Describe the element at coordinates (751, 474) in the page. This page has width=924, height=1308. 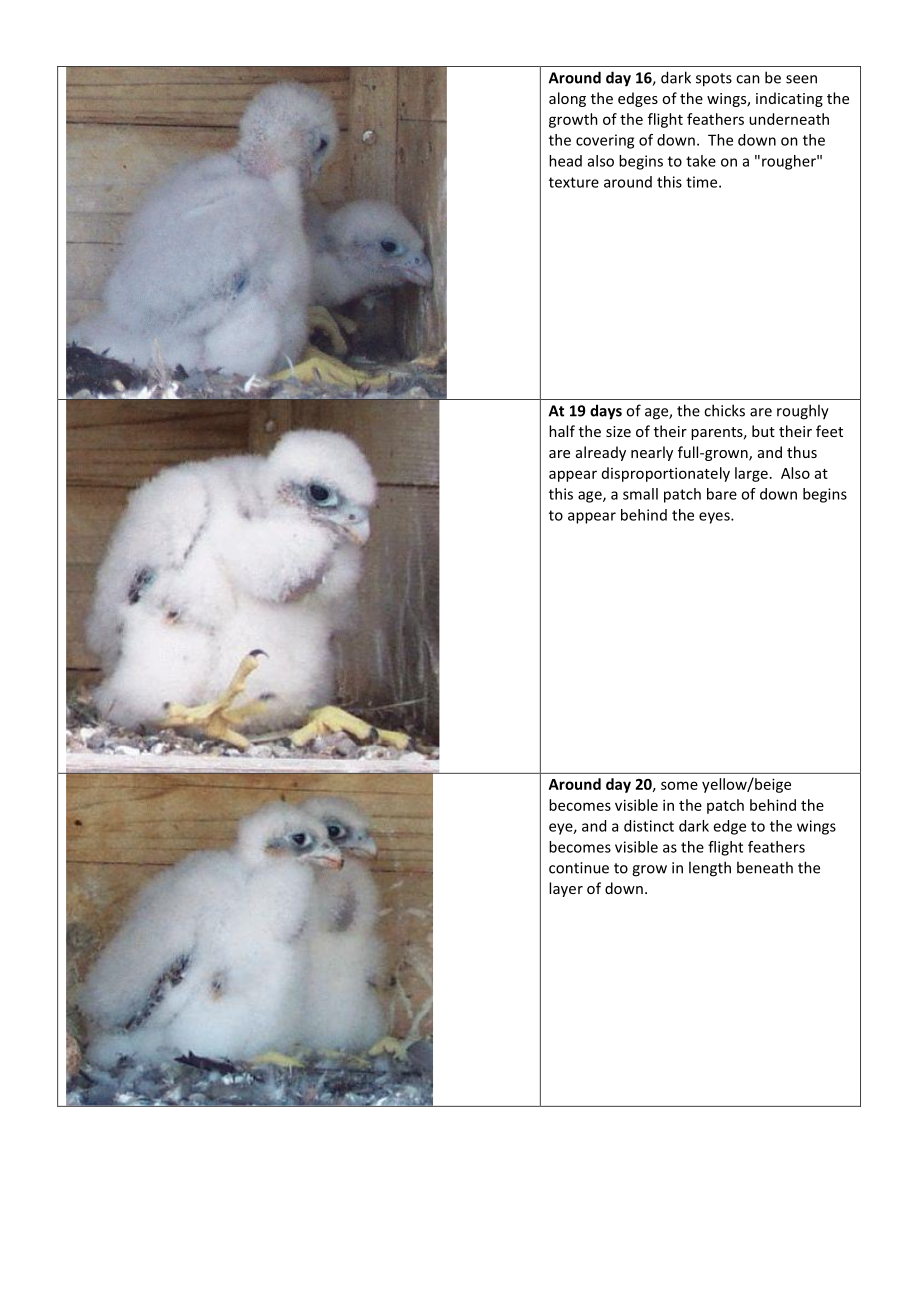
I see `large` at that location.
